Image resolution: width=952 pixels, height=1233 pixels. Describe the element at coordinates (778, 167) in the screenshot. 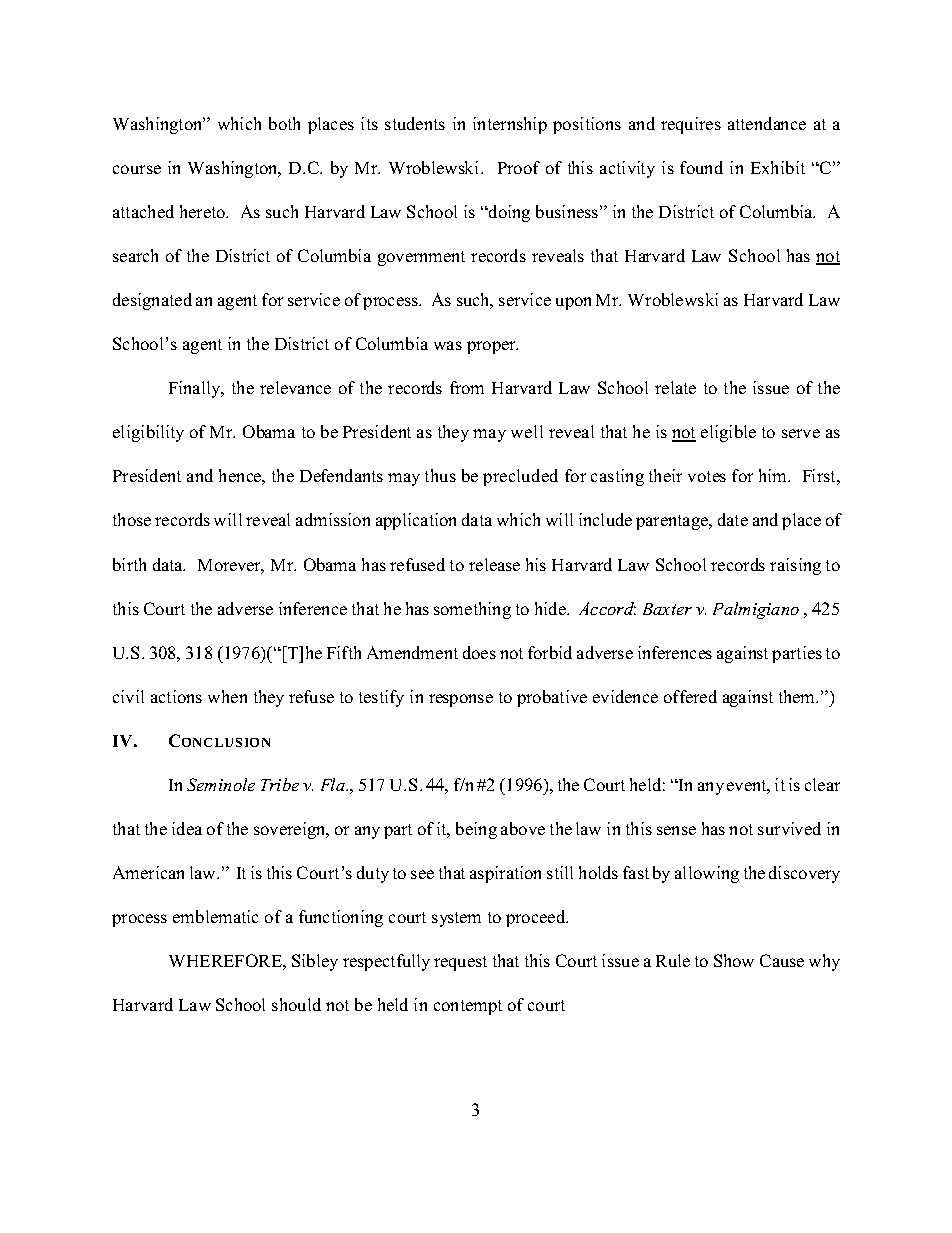

I see `Exhibit` at that location.
